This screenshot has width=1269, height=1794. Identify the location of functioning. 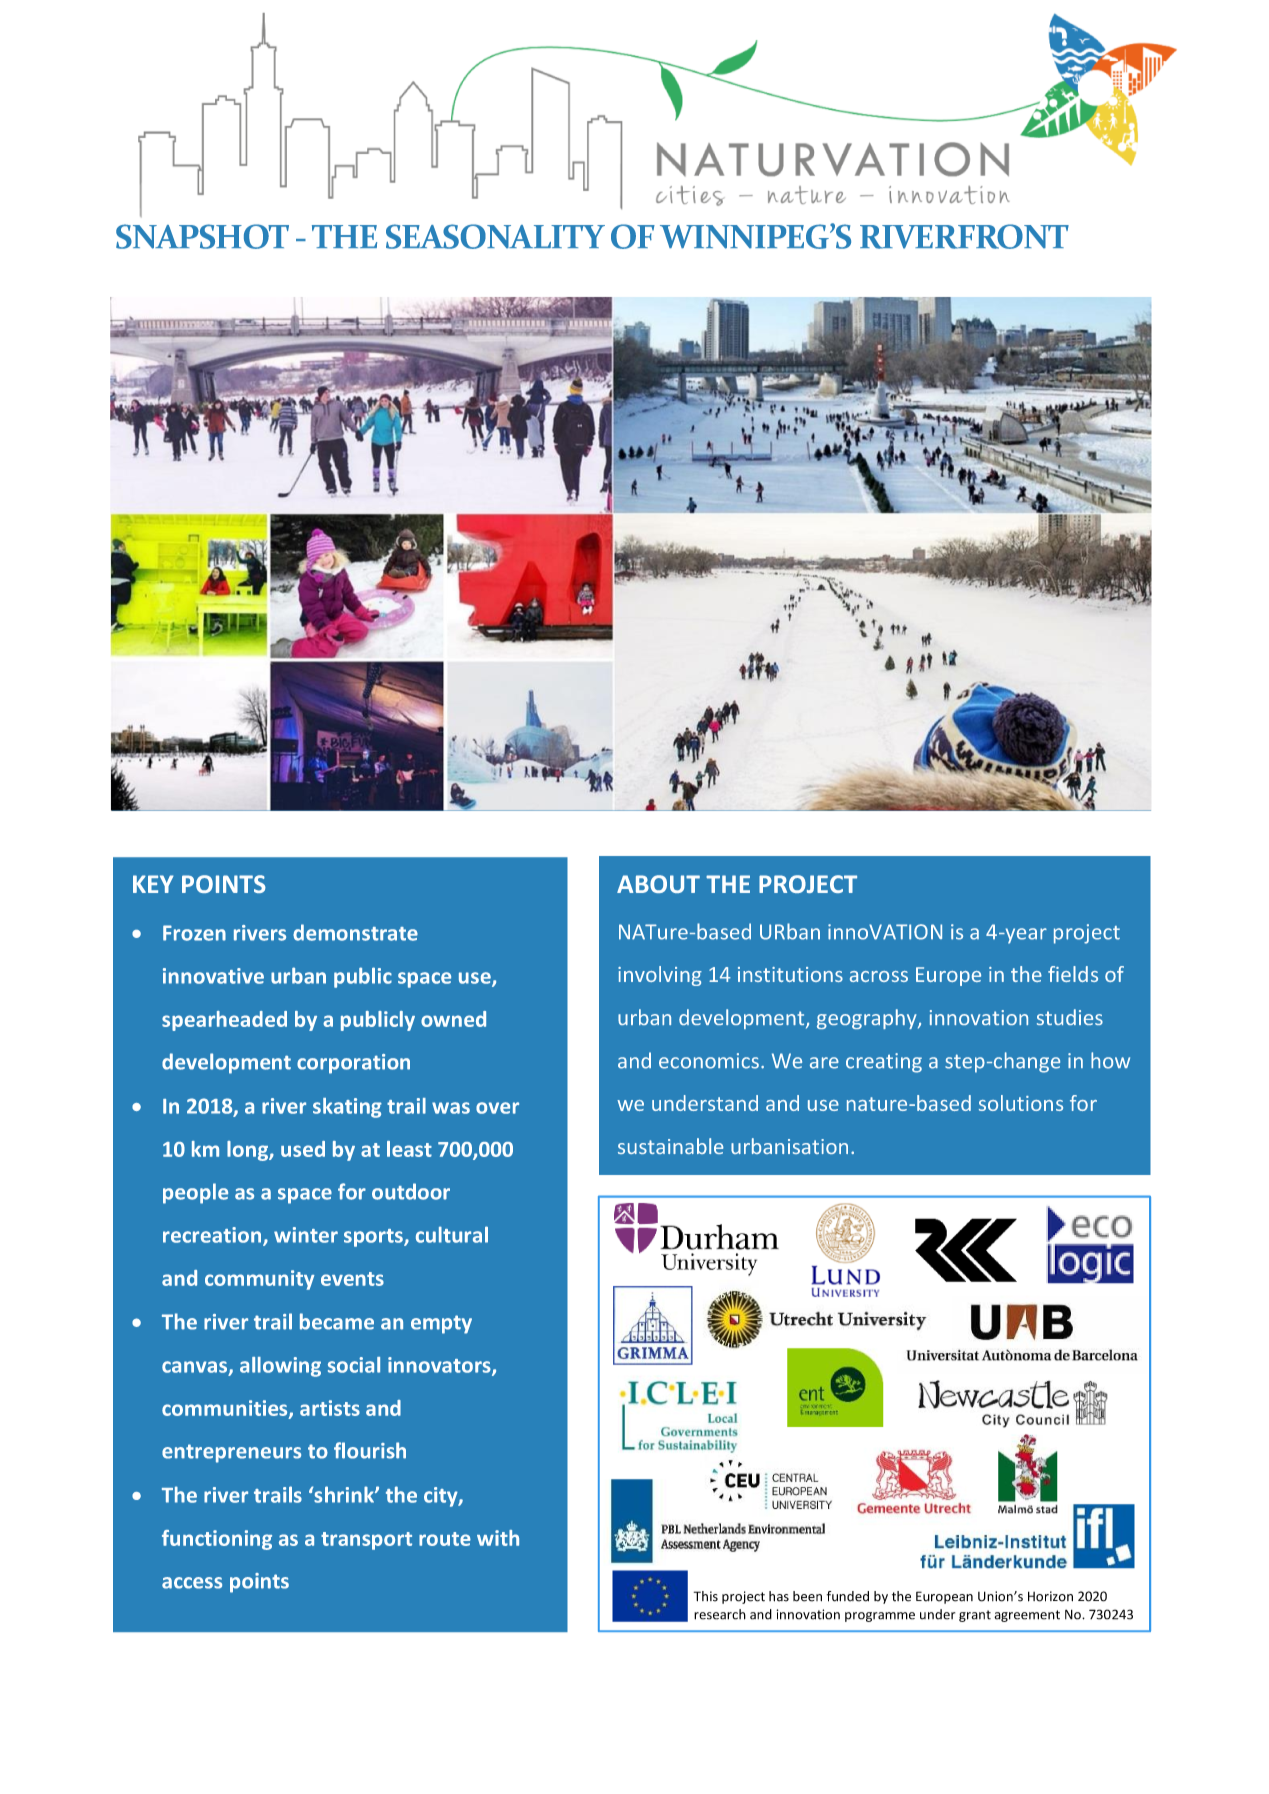
(217, 1540).
